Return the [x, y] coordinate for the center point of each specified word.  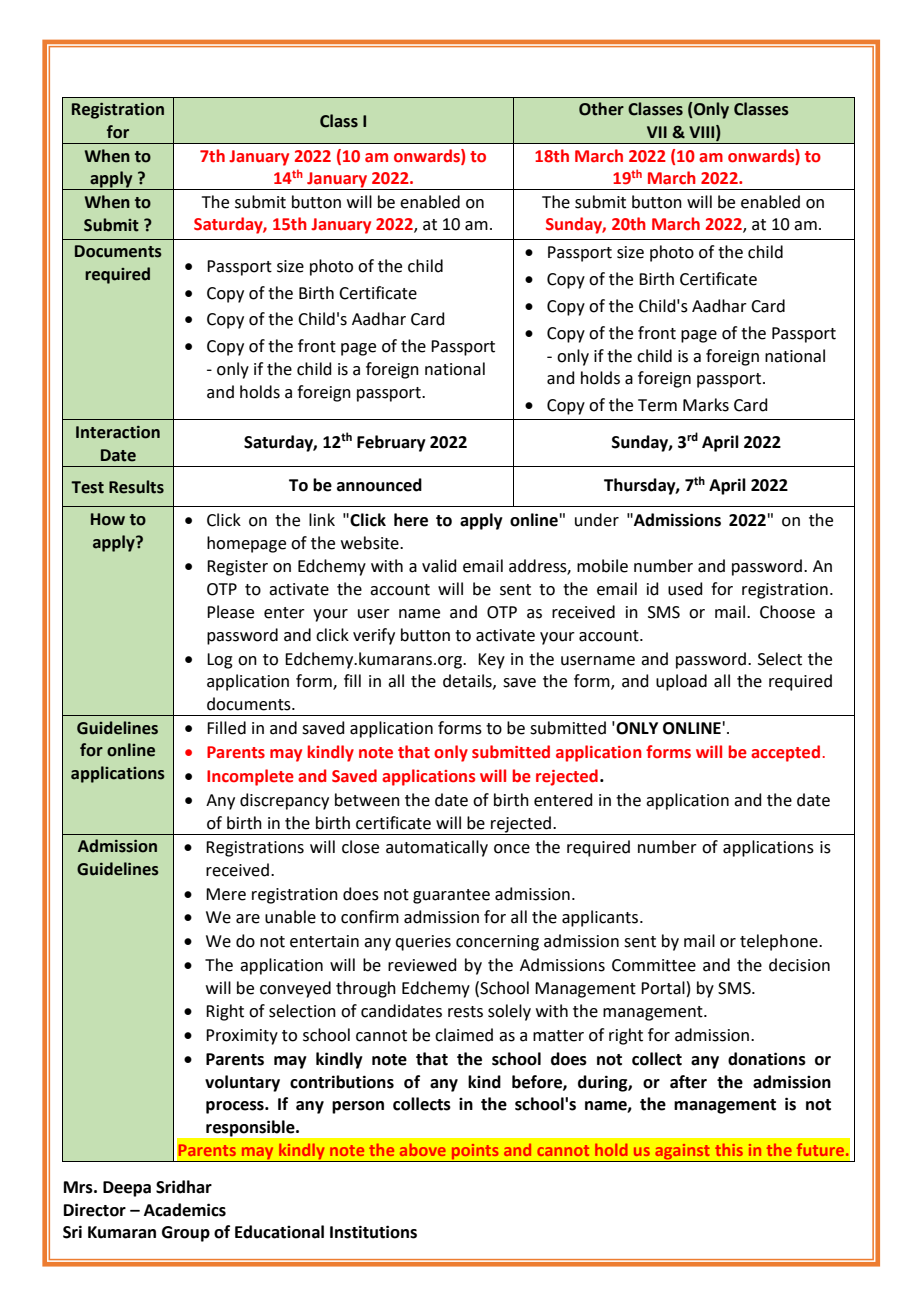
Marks [706, 405]
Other [601, 109]
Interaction [118, 432]
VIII [701, 132]
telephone [780, 942]
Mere [226, 894]
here [411, 520]
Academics [185, 1210]
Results [136, 487]
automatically [437, 848]
